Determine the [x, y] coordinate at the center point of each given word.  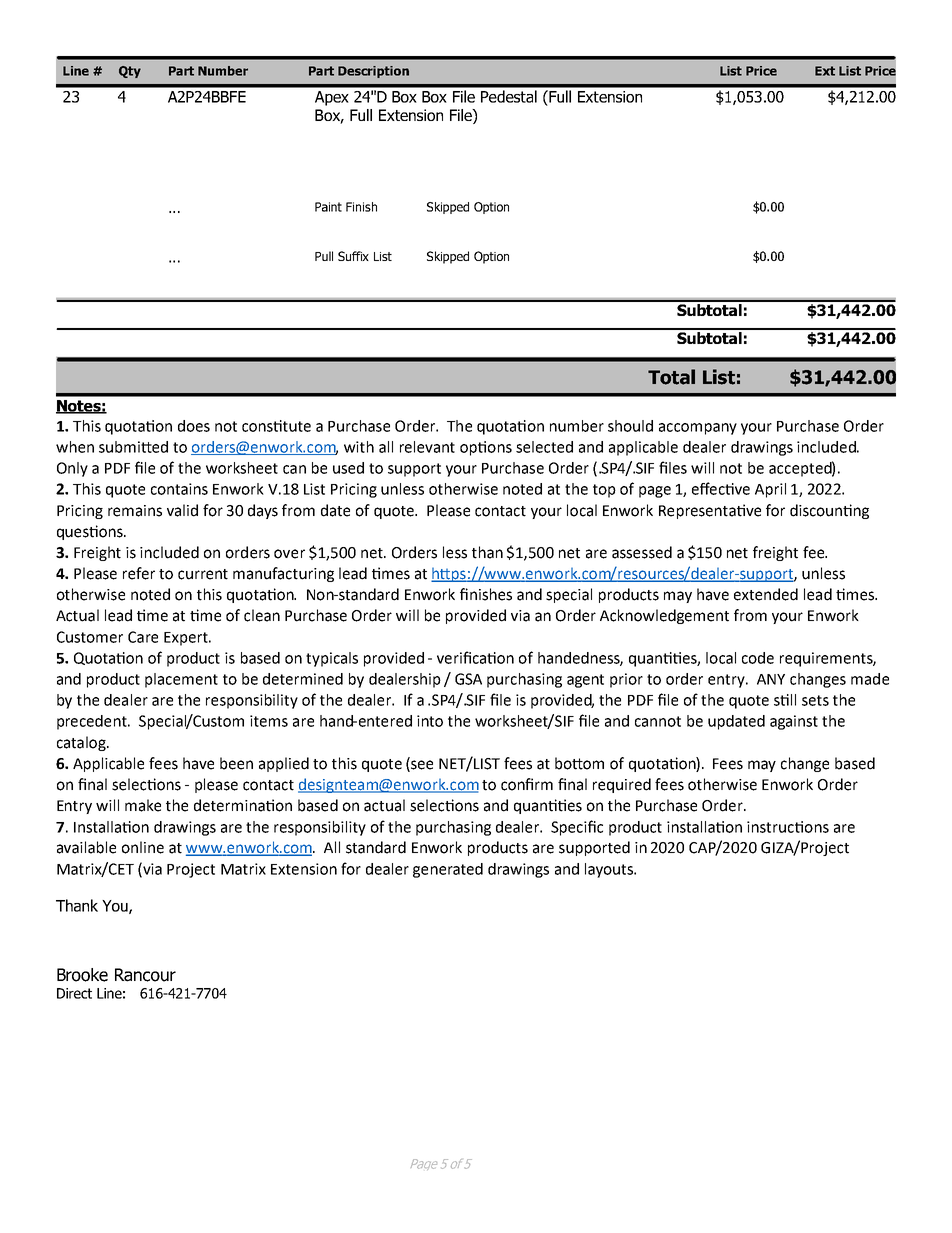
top [604, 491]
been [236, 763]
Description [373, 72]
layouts [610, 870]
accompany [698, 429]
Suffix [353, 256]
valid [182, 510]
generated [448, 870]
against [794, 722]
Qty [130, 72]
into [430, 721]
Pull [324, 256]
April [770, 490]
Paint [328, 207]
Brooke [82, 975]
